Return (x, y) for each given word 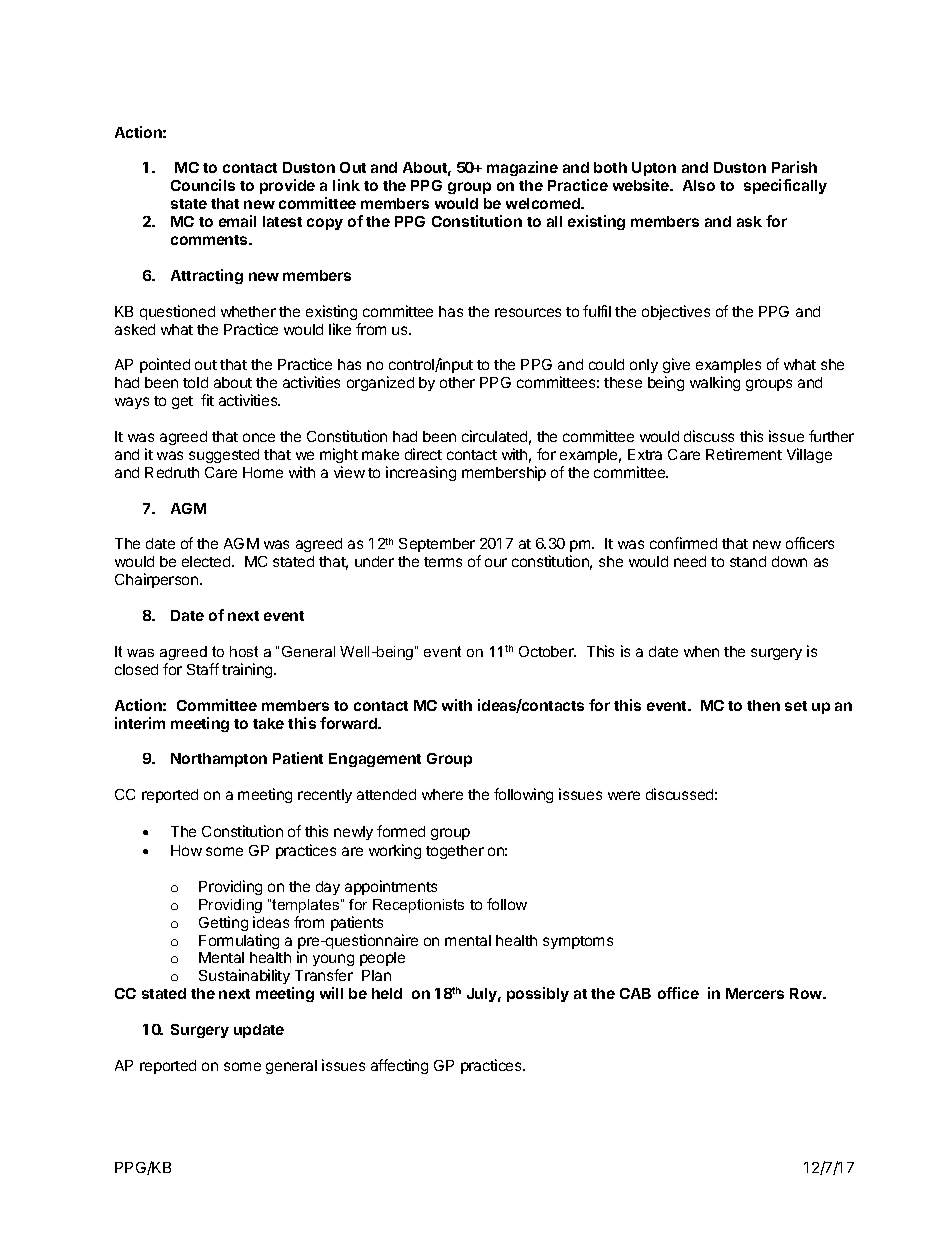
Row (807, 993)
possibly (538, 994)
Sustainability (246, 978)
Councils (203, 185)
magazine (522, 168)
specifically (785, 186)
